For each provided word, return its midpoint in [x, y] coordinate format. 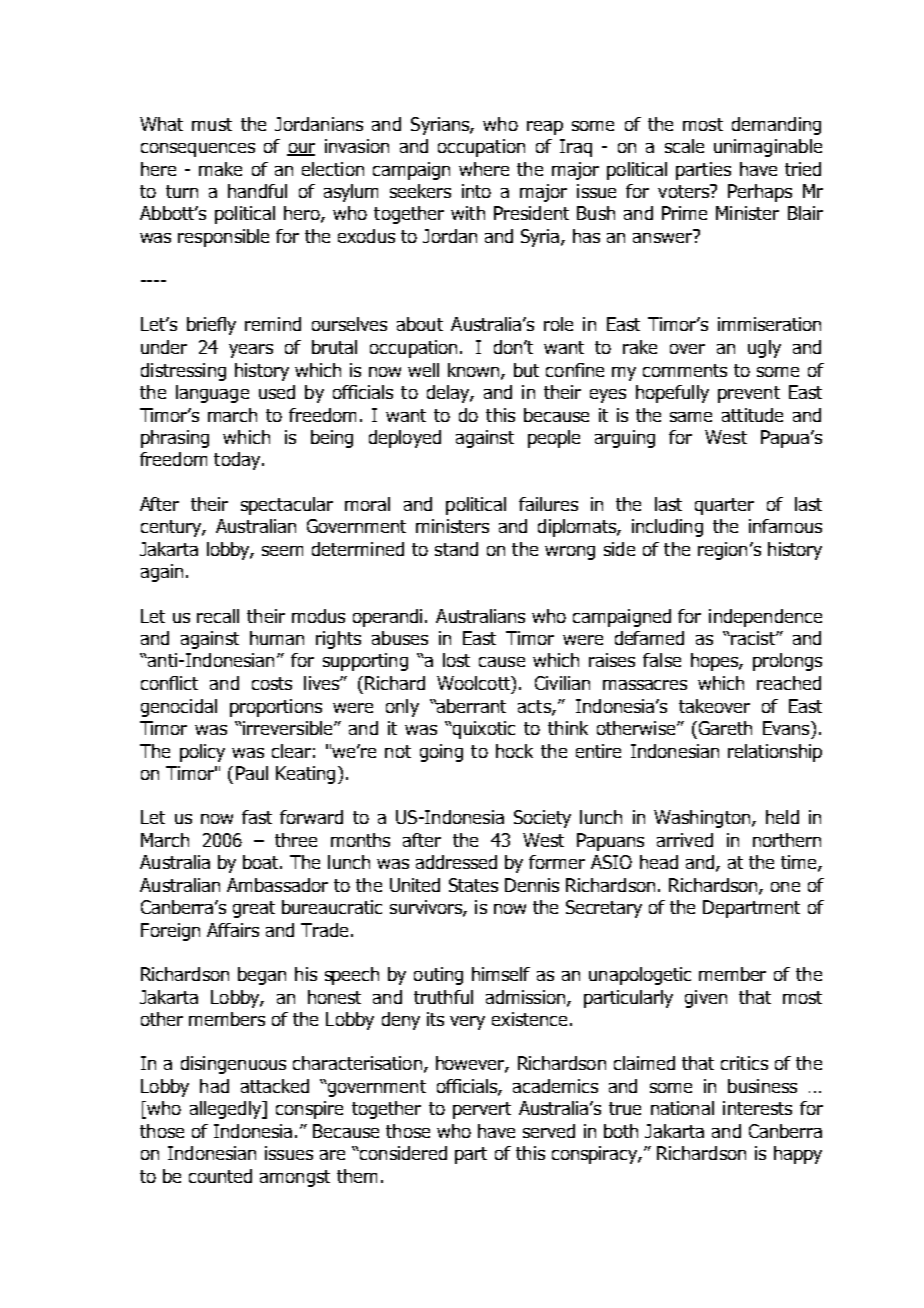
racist [754, 638]
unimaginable [768, 148]
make [220, 169]
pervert [482, 1110]
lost [456, 660]
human [277, 638]
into [476, 191]
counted [220, 1176]
